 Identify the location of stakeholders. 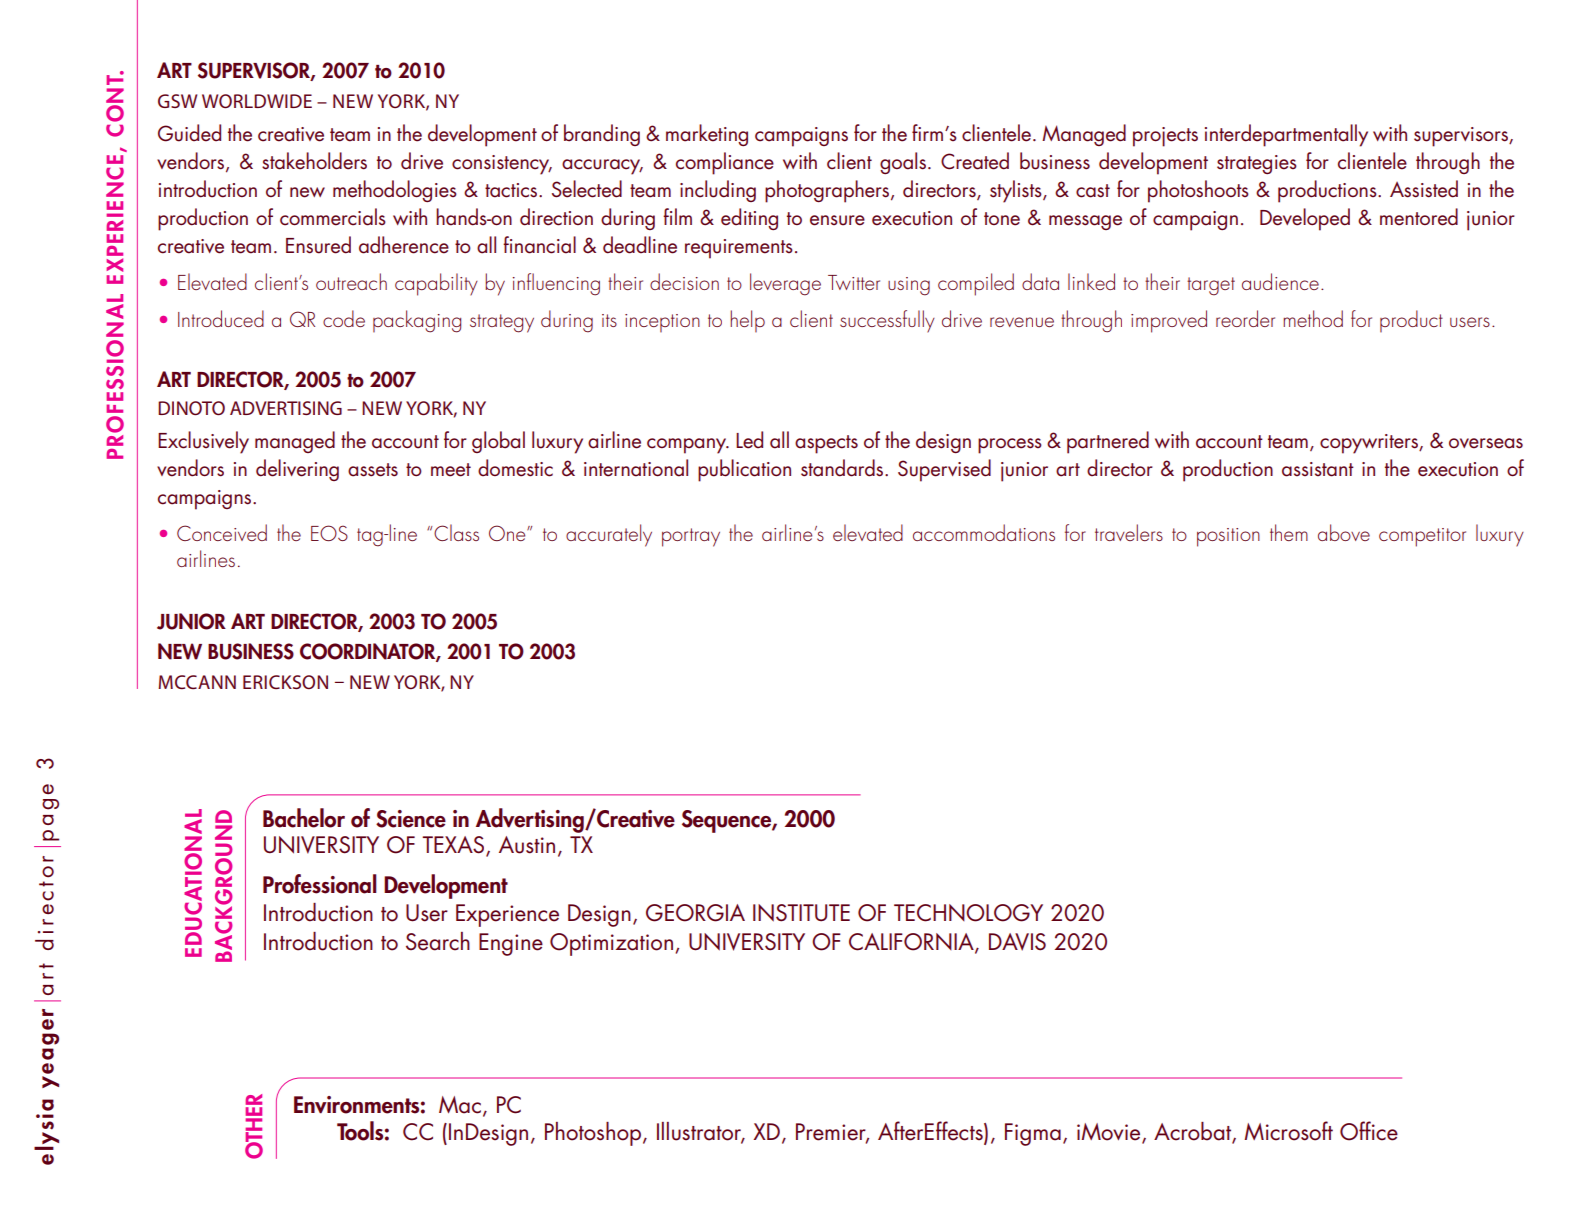
(314, 161).
